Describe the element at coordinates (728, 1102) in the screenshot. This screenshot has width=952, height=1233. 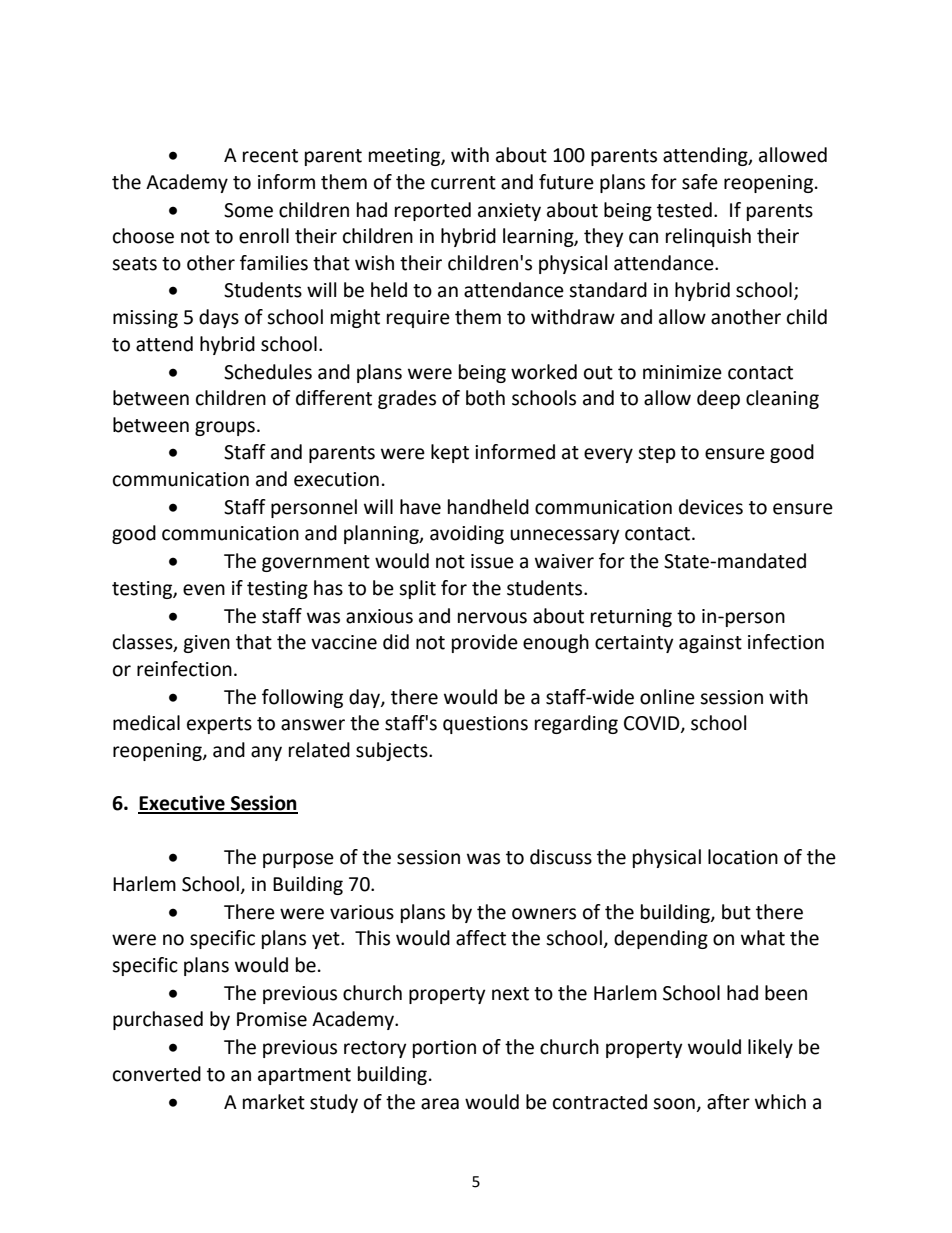
I see `after` at that location.
